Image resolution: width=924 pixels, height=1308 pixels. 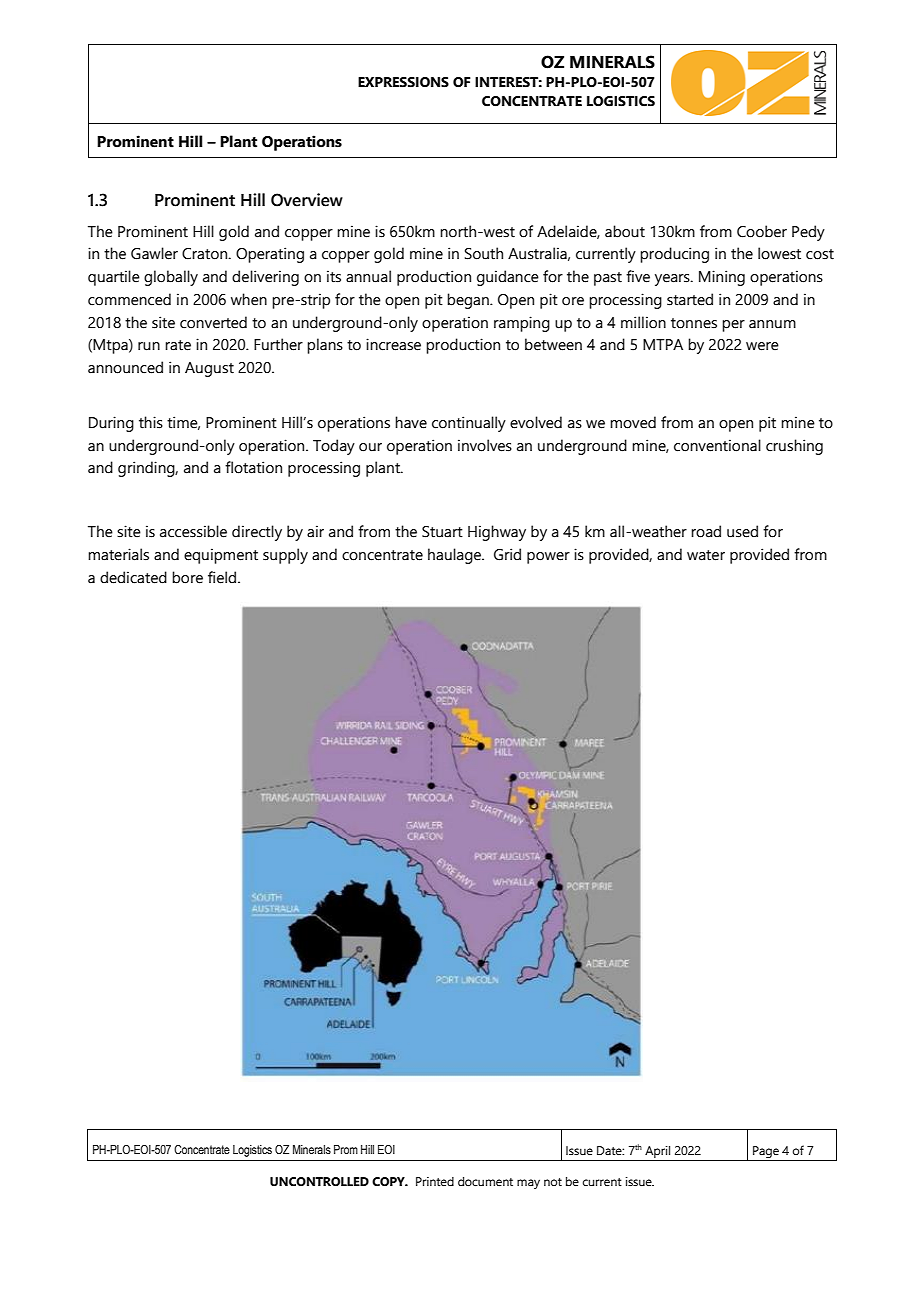 I want to click on document, so click(x=485, y=1181).
